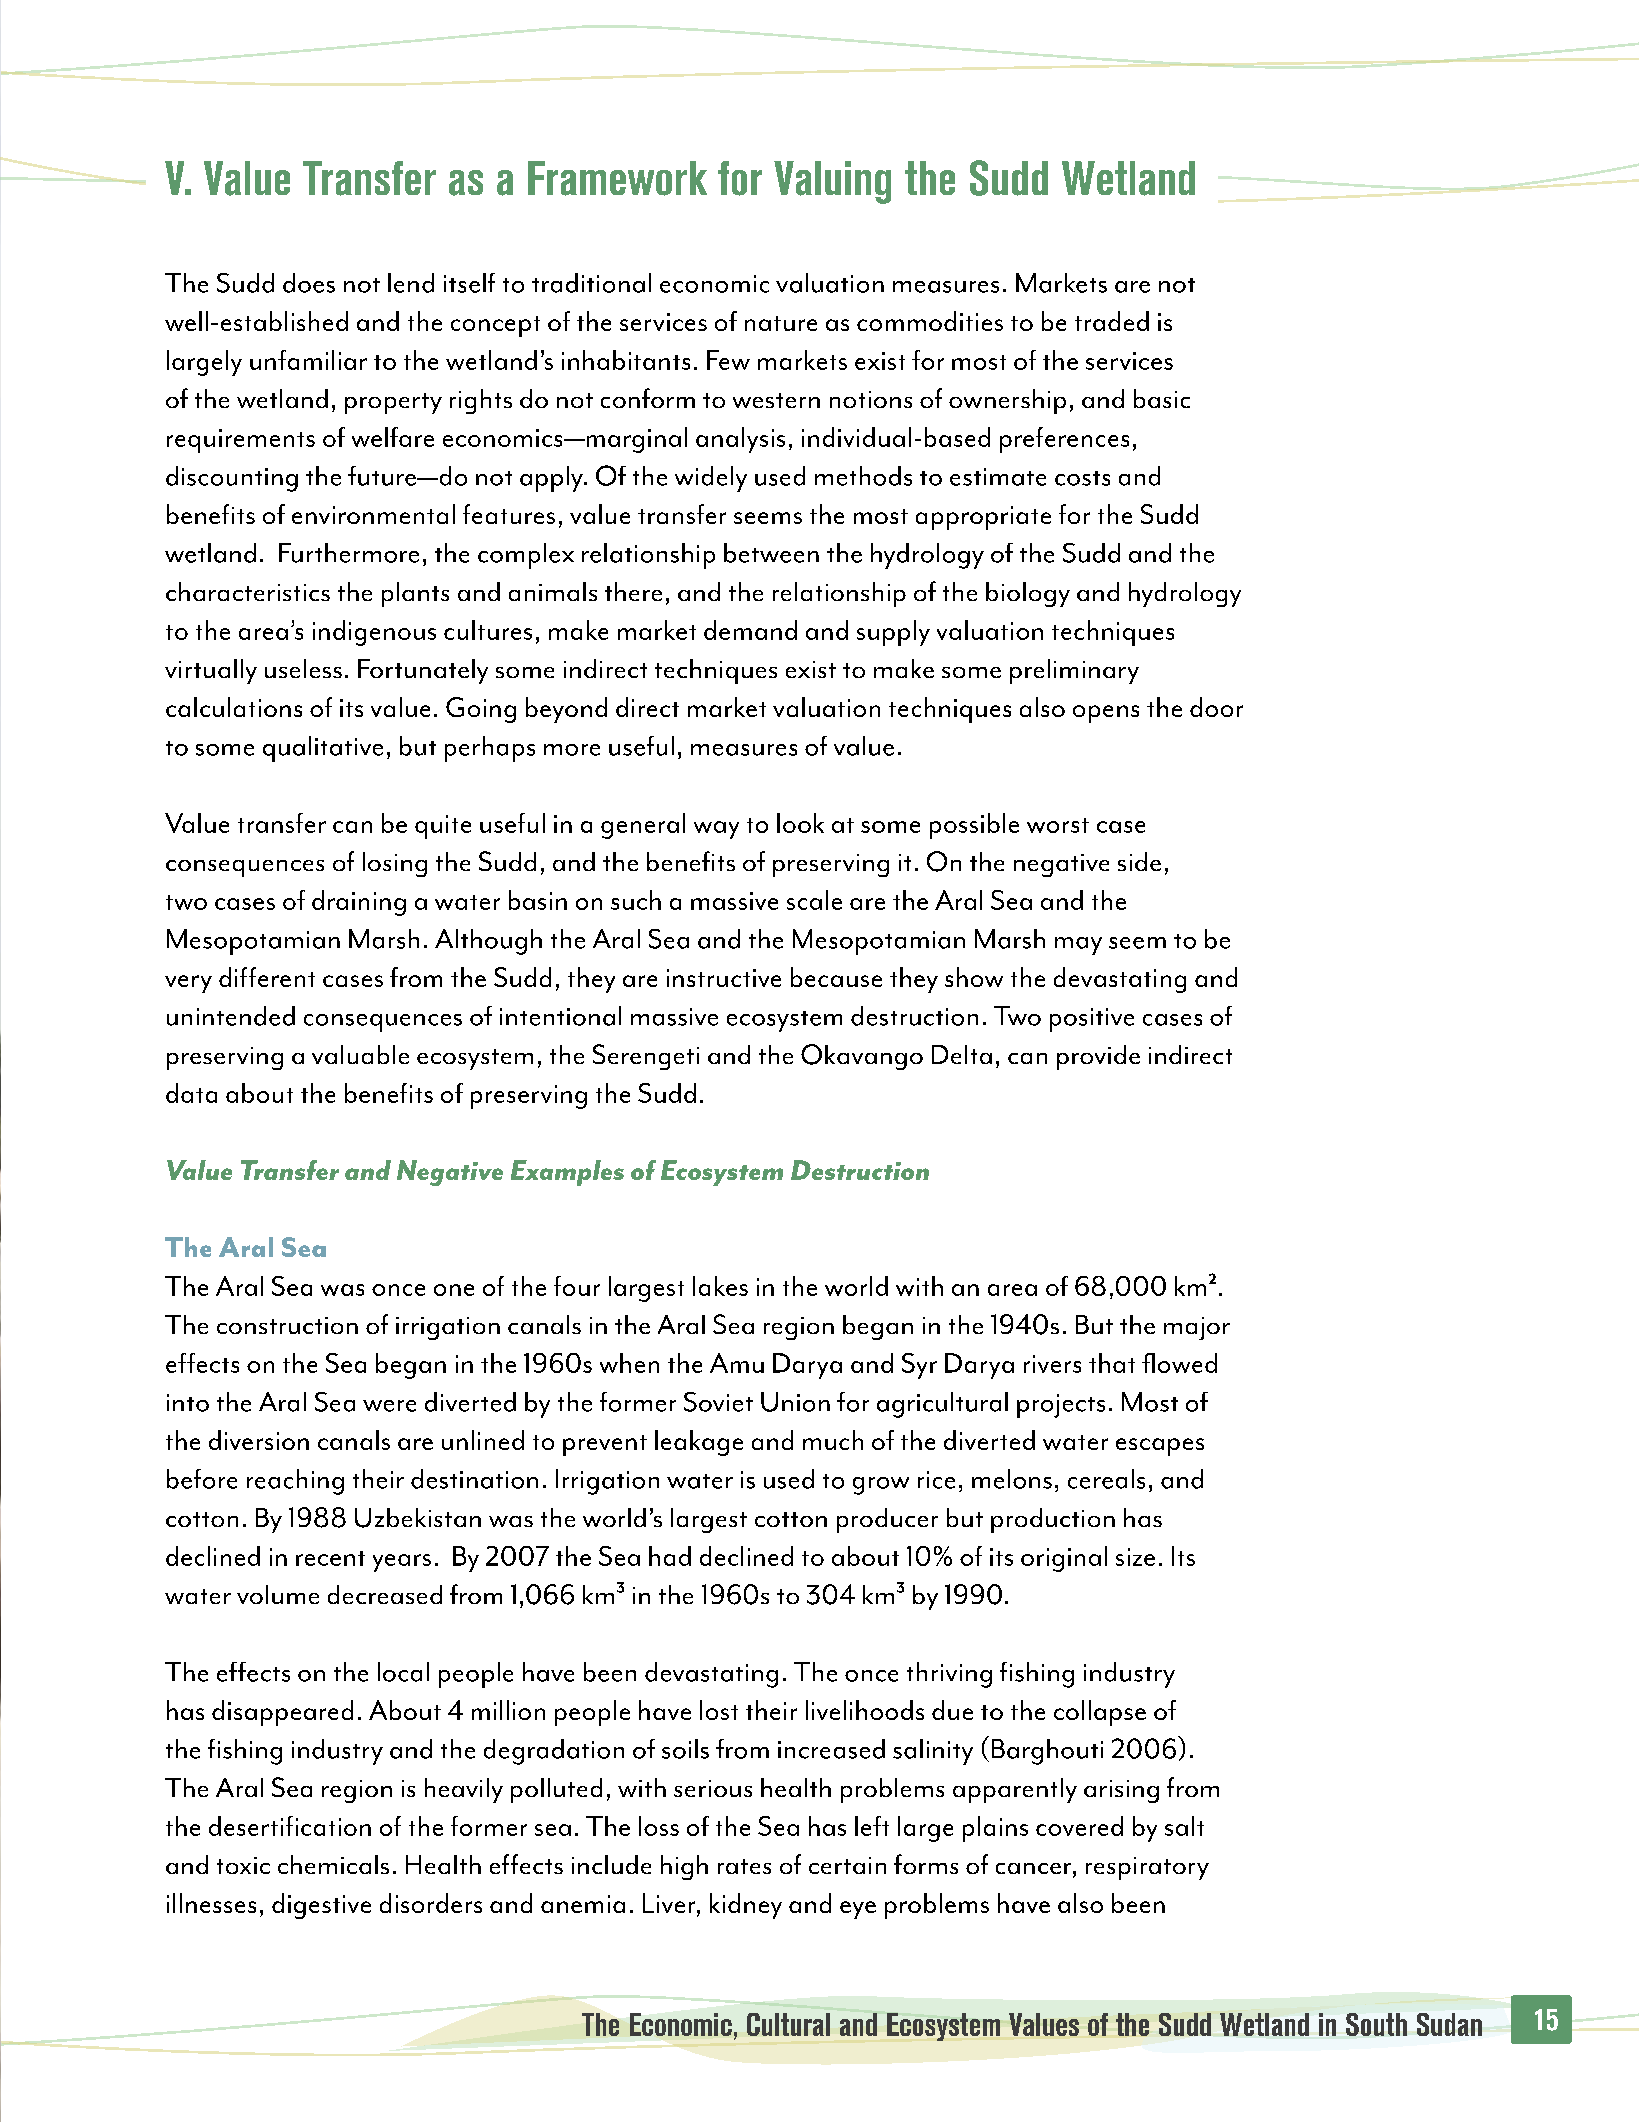  Describe the element at coordinates (832, 182) in the document. I see `Valuing` at that location.
